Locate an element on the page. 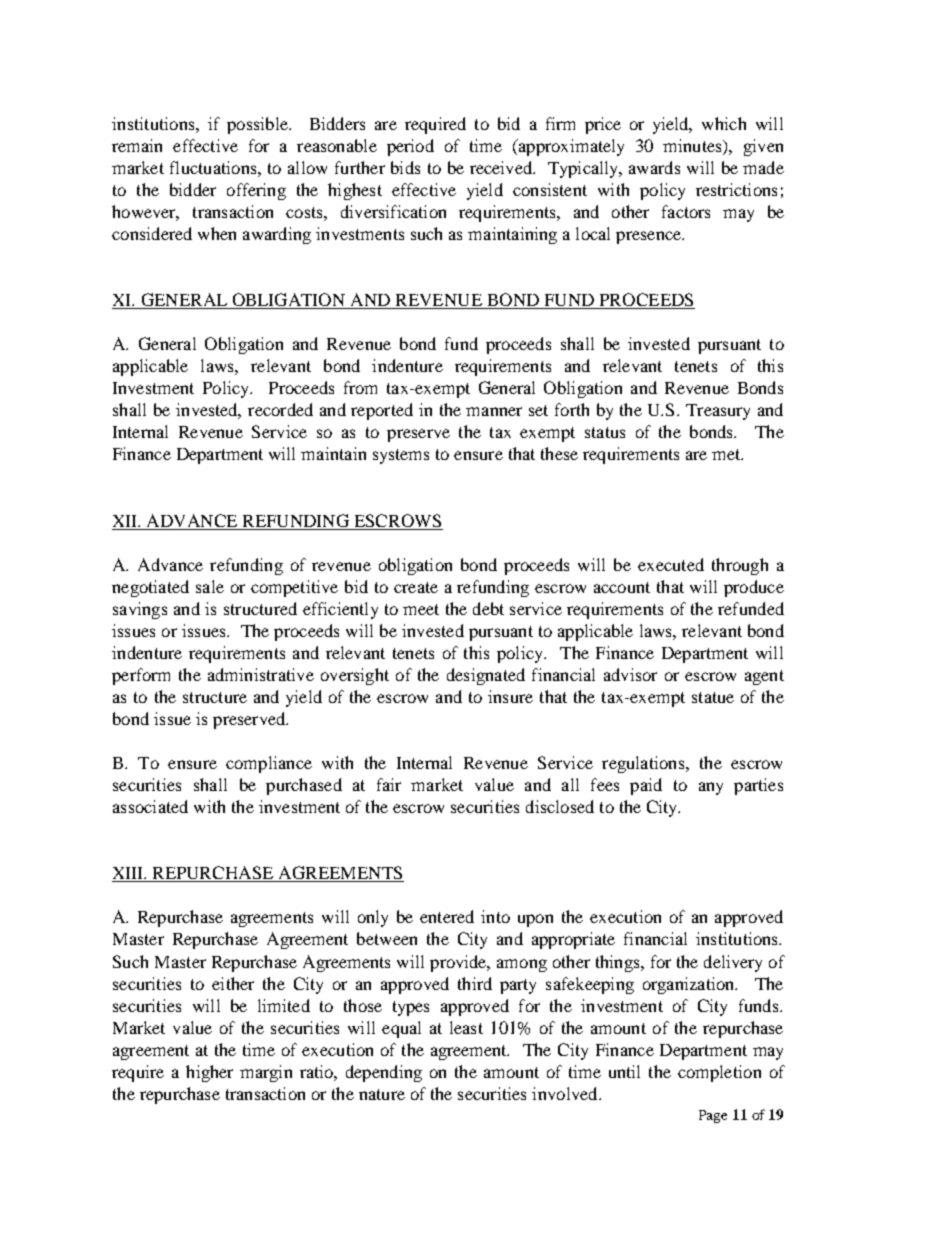 This page has height=1233, width=952. meet is located at coordinates (421, 609).
